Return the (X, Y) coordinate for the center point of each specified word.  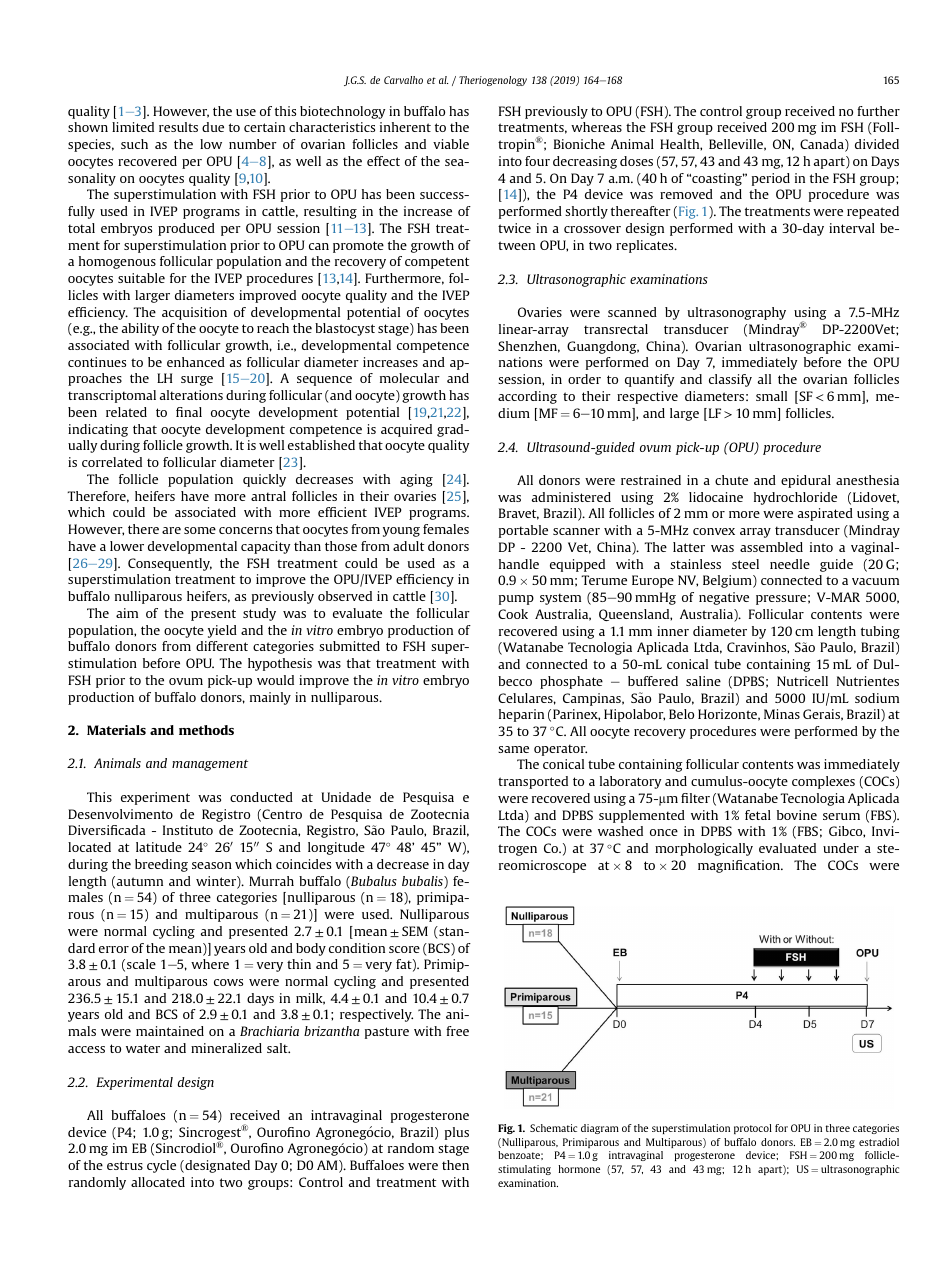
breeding (161, 865)
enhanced (196, 362)
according (527, 397)
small (771, 396)
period (771, 179)
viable (451, 144)
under (841, 848)
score (404, 949)
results (178, 127)
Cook (513, 614)
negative (724, 598)
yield (222, 631)
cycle (161, 1166)
